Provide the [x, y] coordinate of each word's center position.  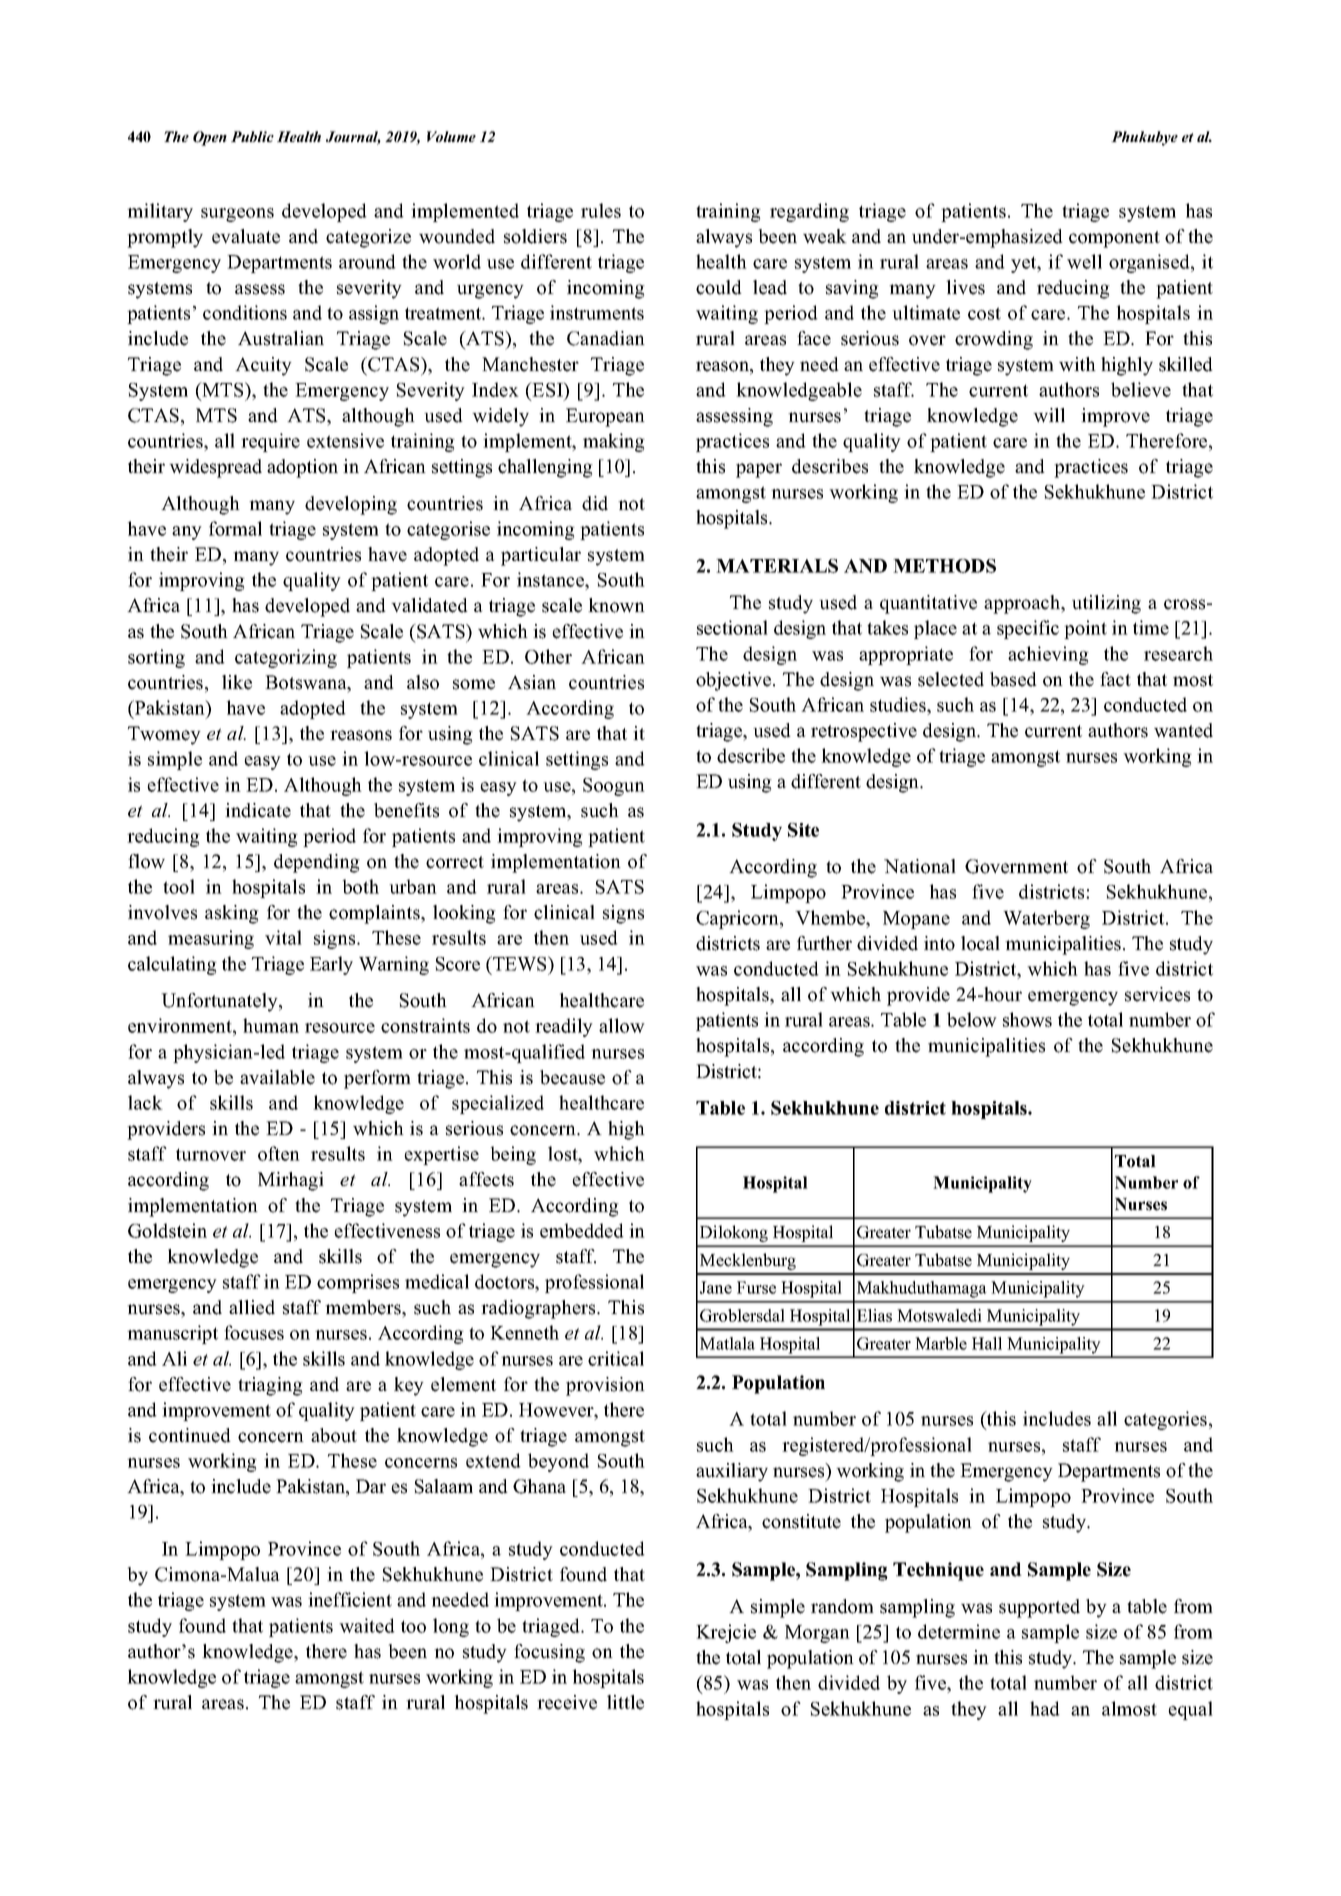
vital [283, 937]
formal [235, 528]
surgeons [237, 215]
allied [252, 1307]
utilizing [1106, 604]
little [625, 1702]
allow [622, 1025]
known [616, 605]
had [1045, 1708]
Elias [874, 1315]
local [980, 943]
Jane [716, 1287]
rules [601, 210]
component [1114, 239]
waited [367, 1625]
